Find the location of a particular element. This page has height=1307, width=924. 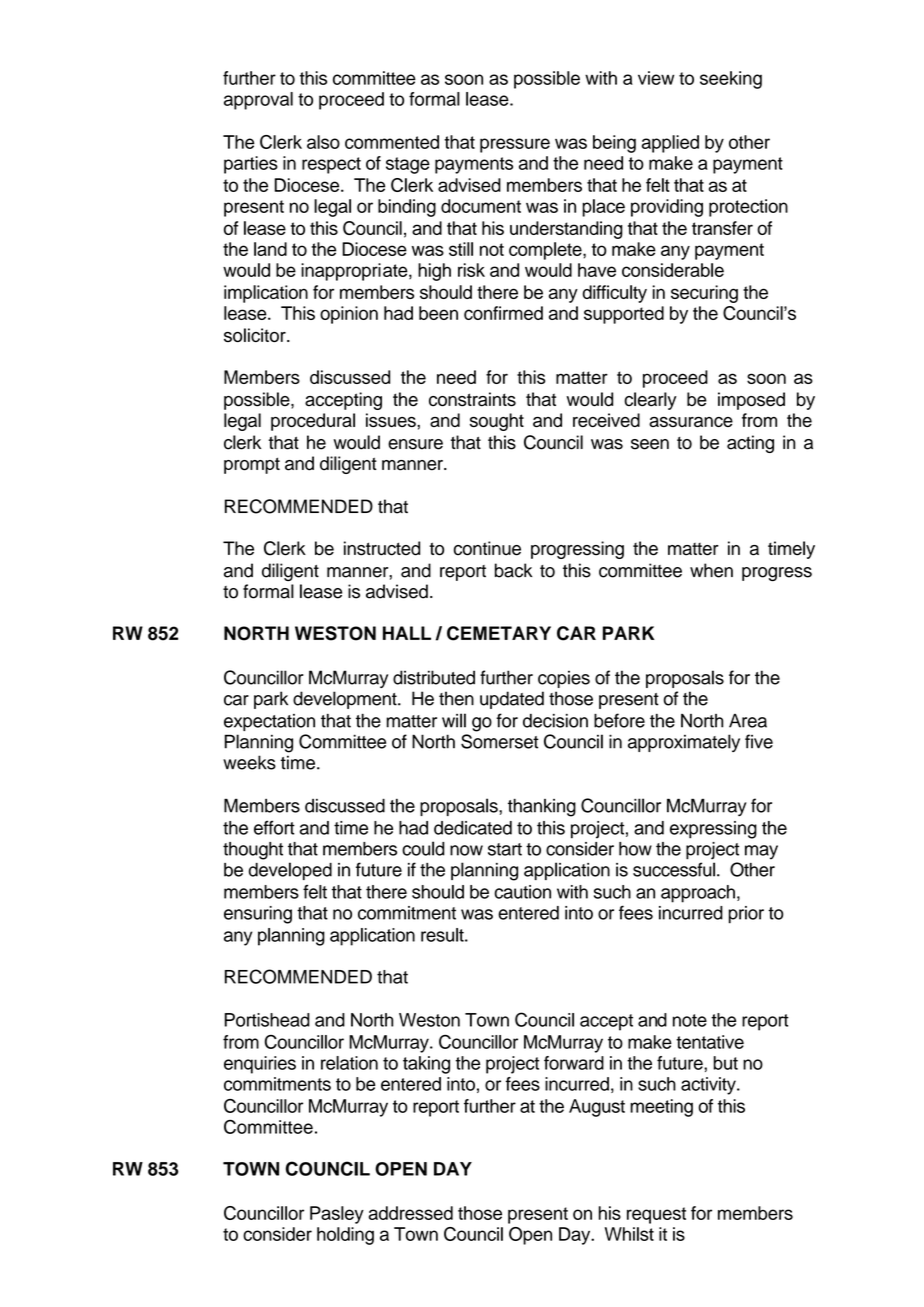

ensuring is located at coordinates (258, 915).
